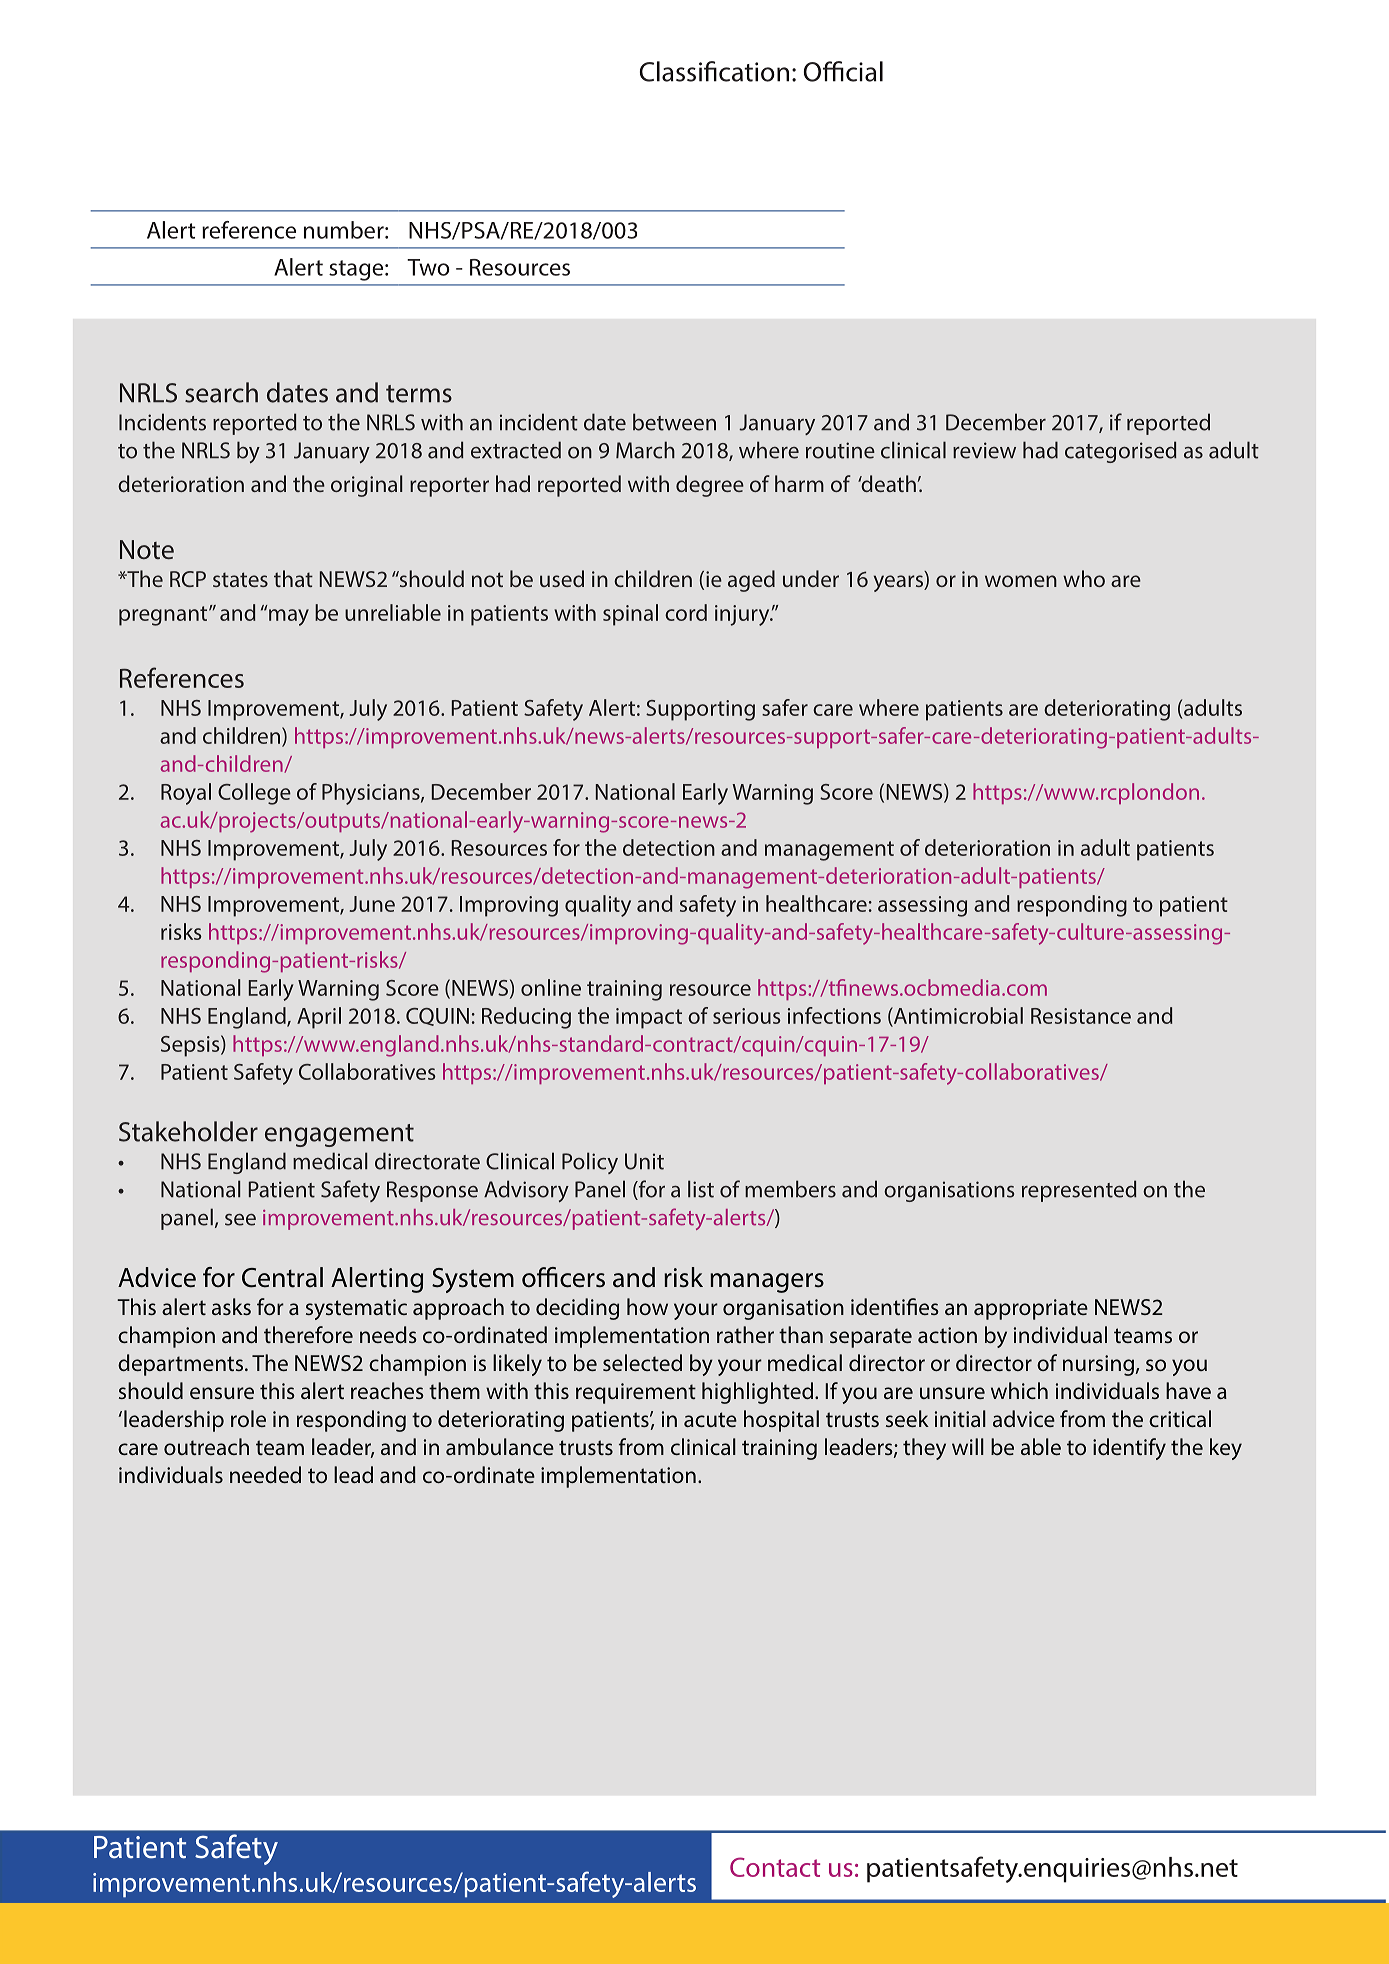  What do you see at coordinates (1129, 1449) in the screenshot?
I see `identify` at bounding box center [1129, 1449].
